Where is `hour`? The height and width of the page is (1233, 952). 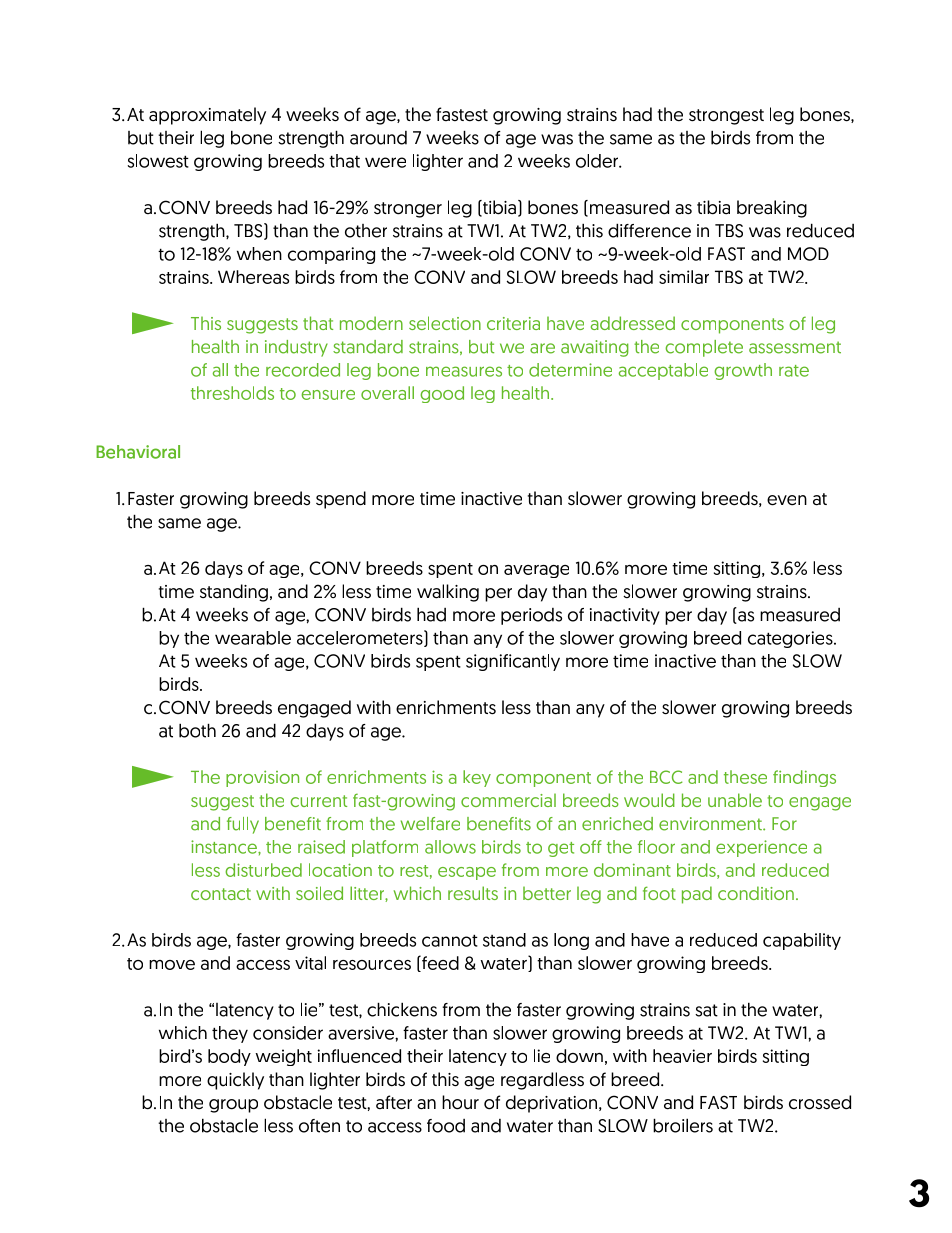 hour is located at coordinates (460, 1102).
